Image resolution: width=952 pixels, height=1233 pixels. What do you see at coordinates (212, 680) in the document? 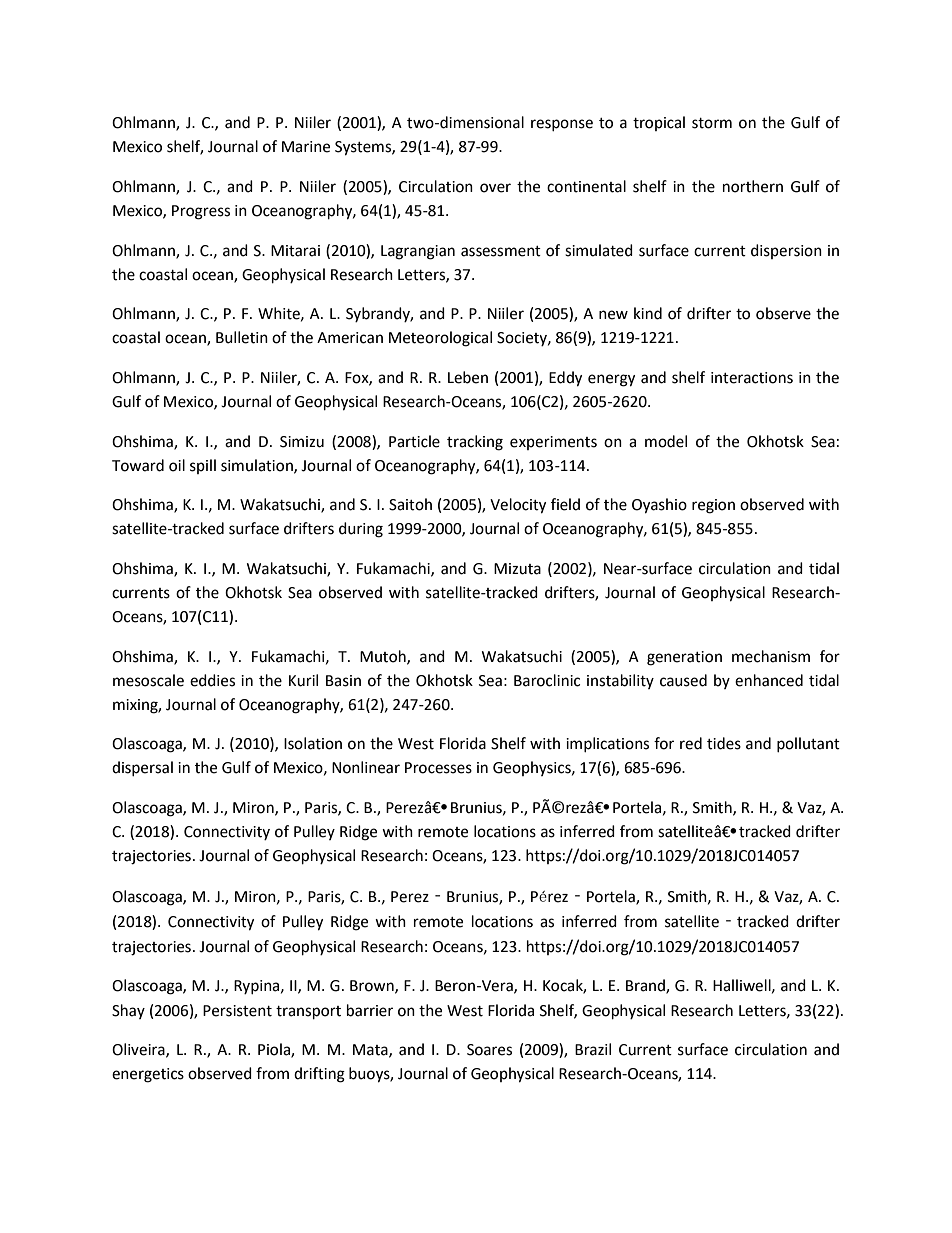
I see `eddies` at bounding box center [212, 680].
